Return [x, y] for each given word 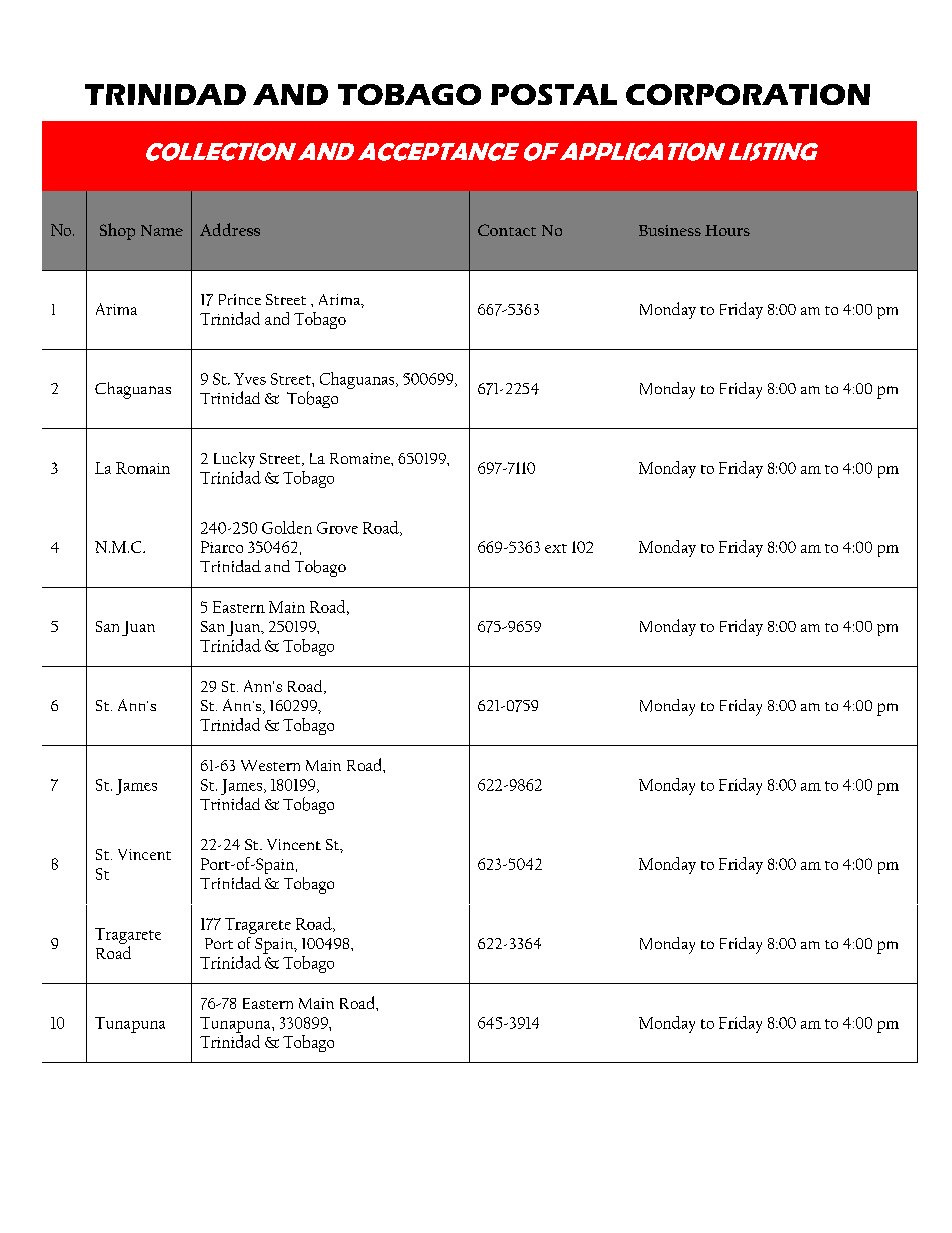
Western [270, 765]
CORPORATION [748, 94]
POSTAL [554, 94]
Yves [250, 379]
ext [556, 548]
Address [230, 229]
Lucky [234, 460]
